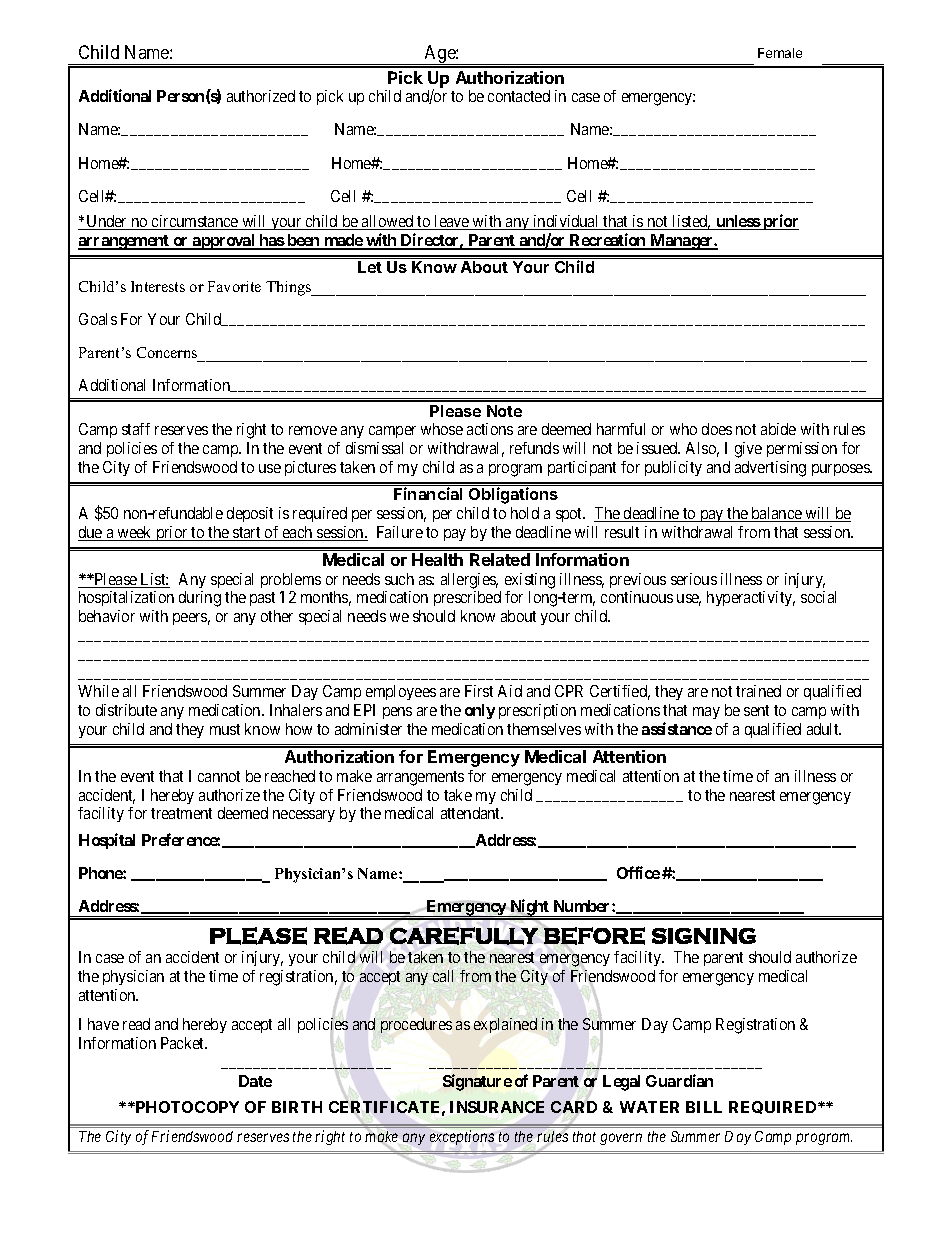 The height and width of the screenshot is (1233, 952). I want to click on give, so click(748, 450).
